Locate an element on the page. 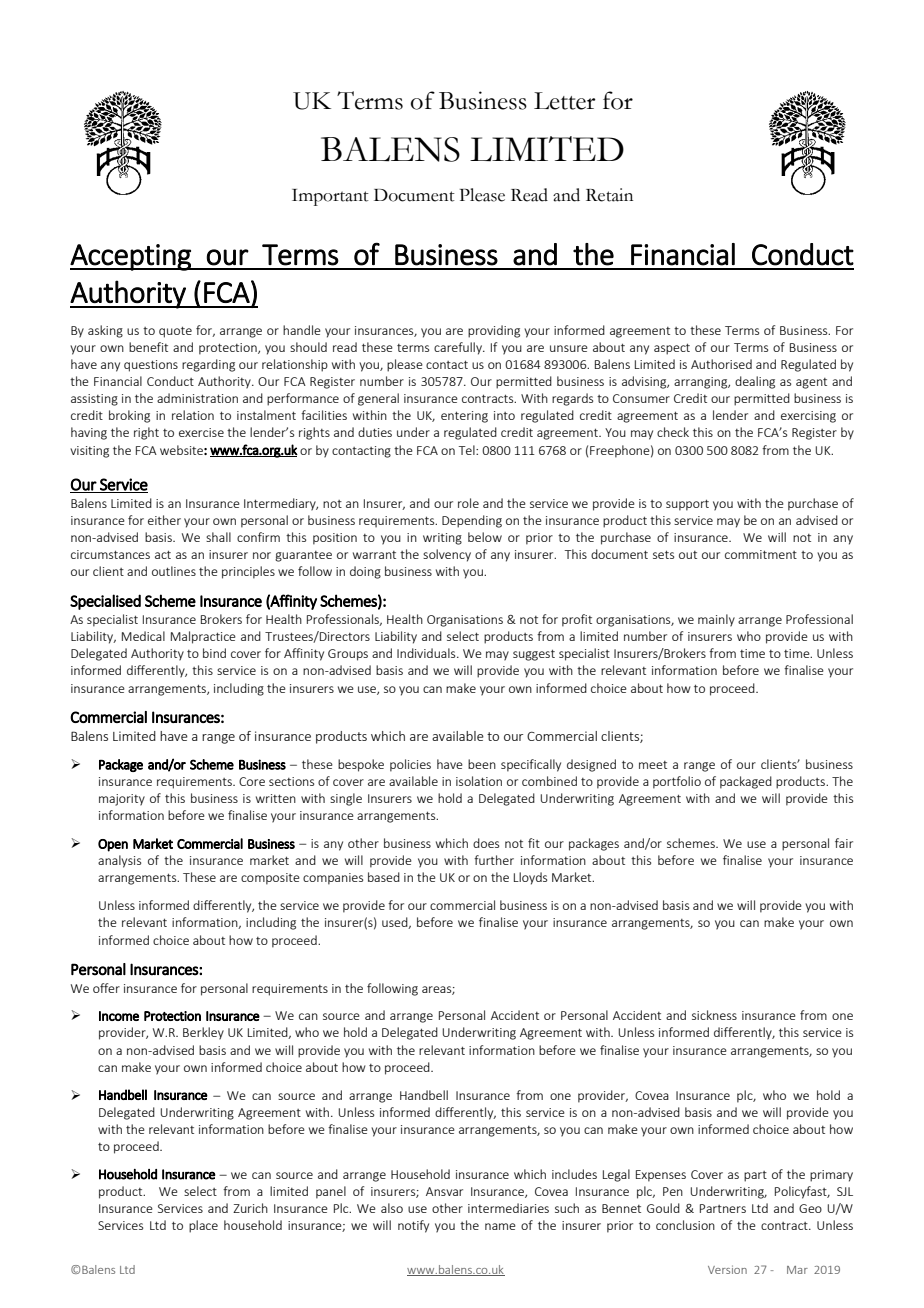  bind is located at coordinates (214, 653).
